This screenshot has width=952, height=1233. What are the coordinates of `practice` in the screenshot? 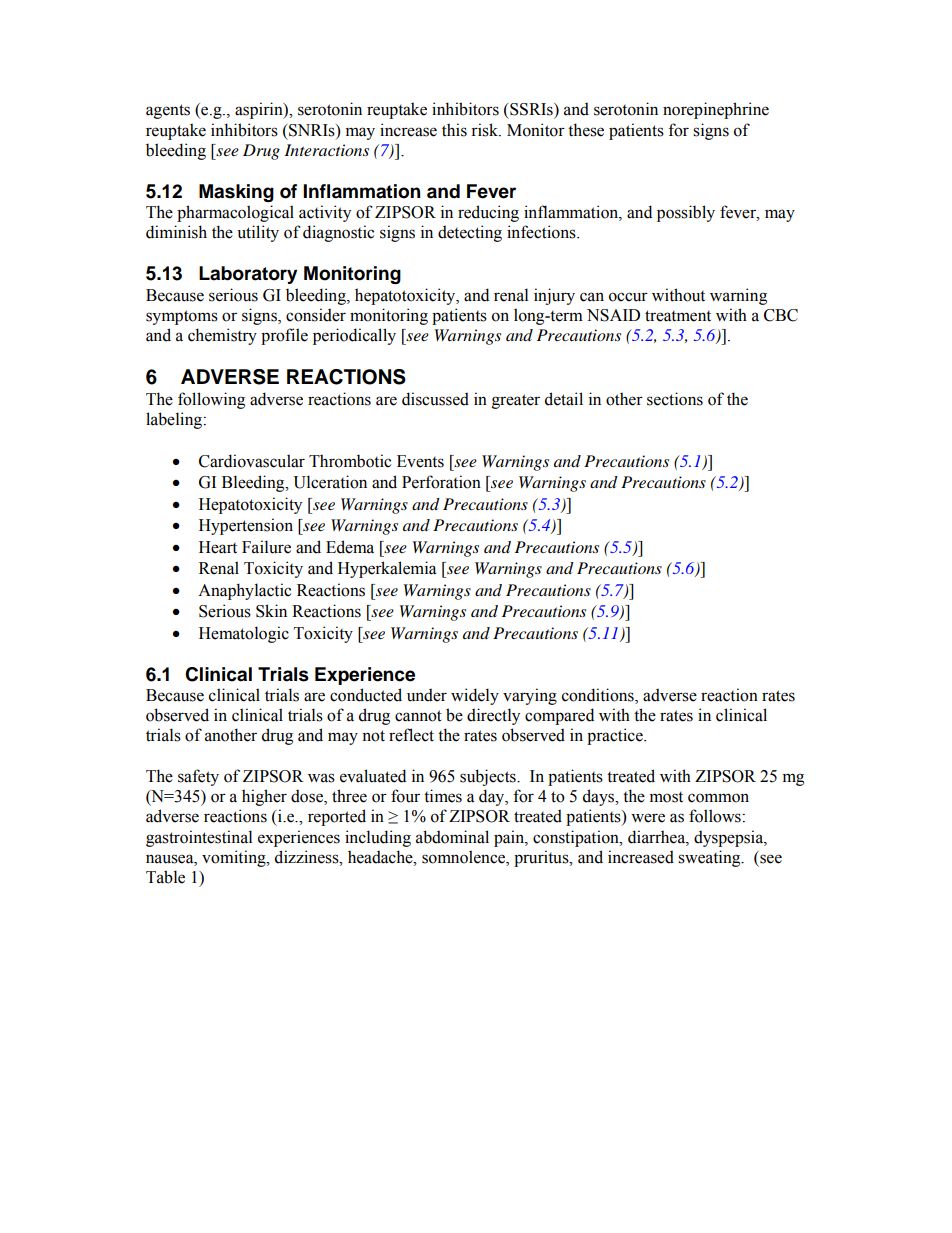 It's located at (616, 736).
